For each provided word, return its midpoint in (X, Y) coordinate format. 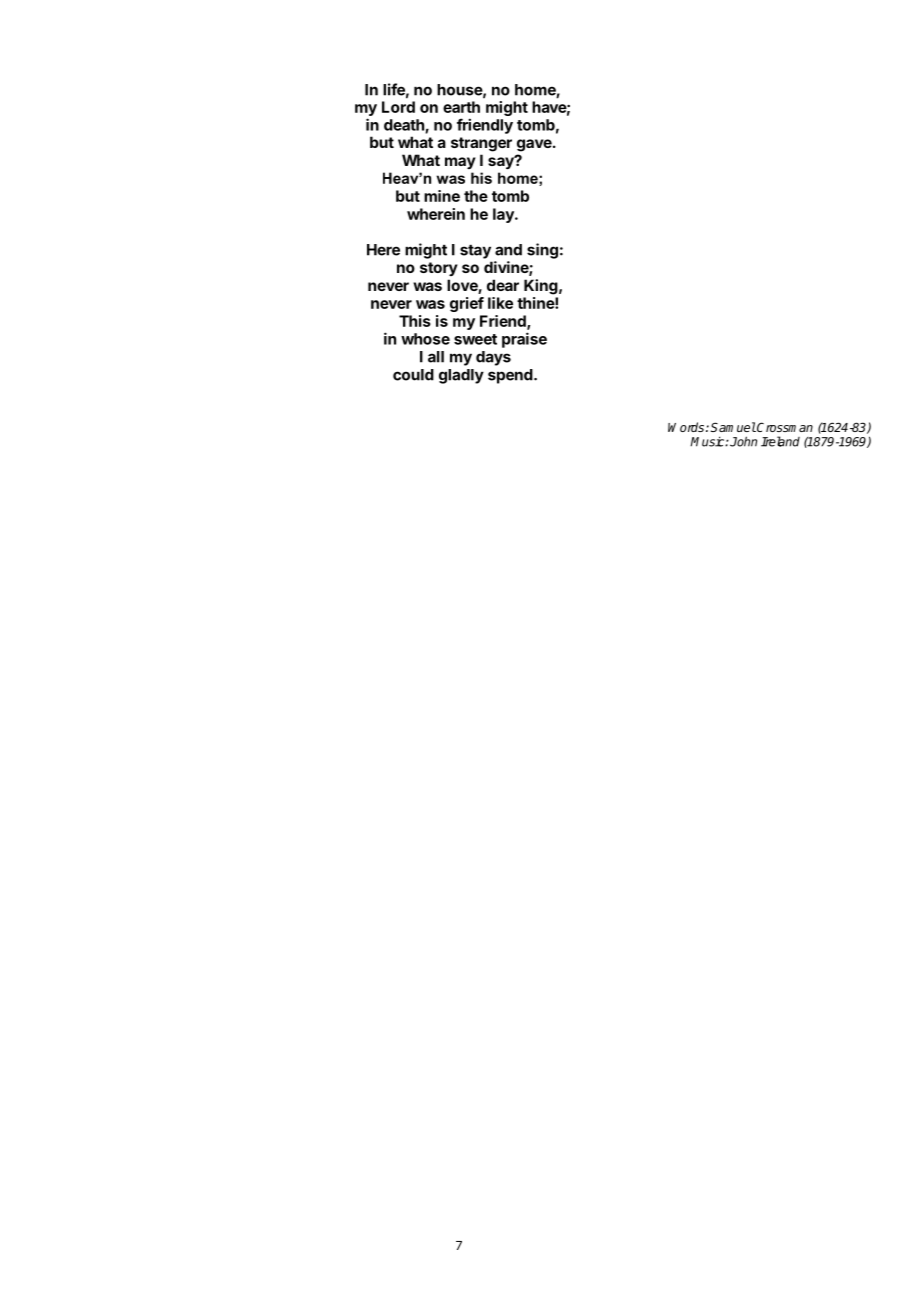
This (415, 321)
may (460, 163)
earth (461, 107)
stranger (481, 144)
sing (542, 251)
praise (524, 340)
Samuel (733, 427)
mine (442, 196)
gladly (461, 376)
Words (686, 427)
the (476, 196)
